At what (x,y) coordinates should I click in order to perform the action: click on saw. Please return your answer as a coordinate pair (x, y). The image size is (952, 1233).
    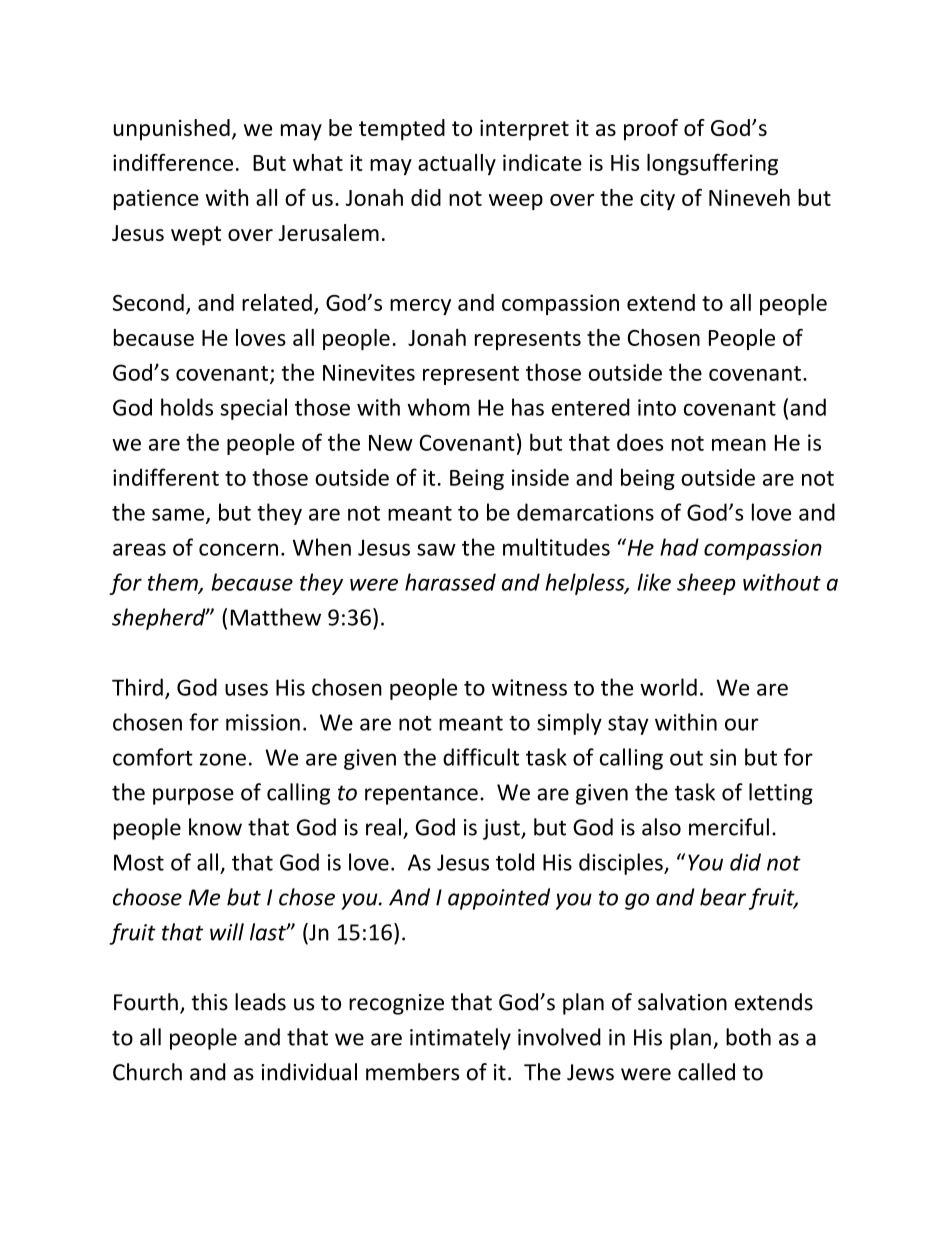
    Looking at the image, I should click on (436, 549).
